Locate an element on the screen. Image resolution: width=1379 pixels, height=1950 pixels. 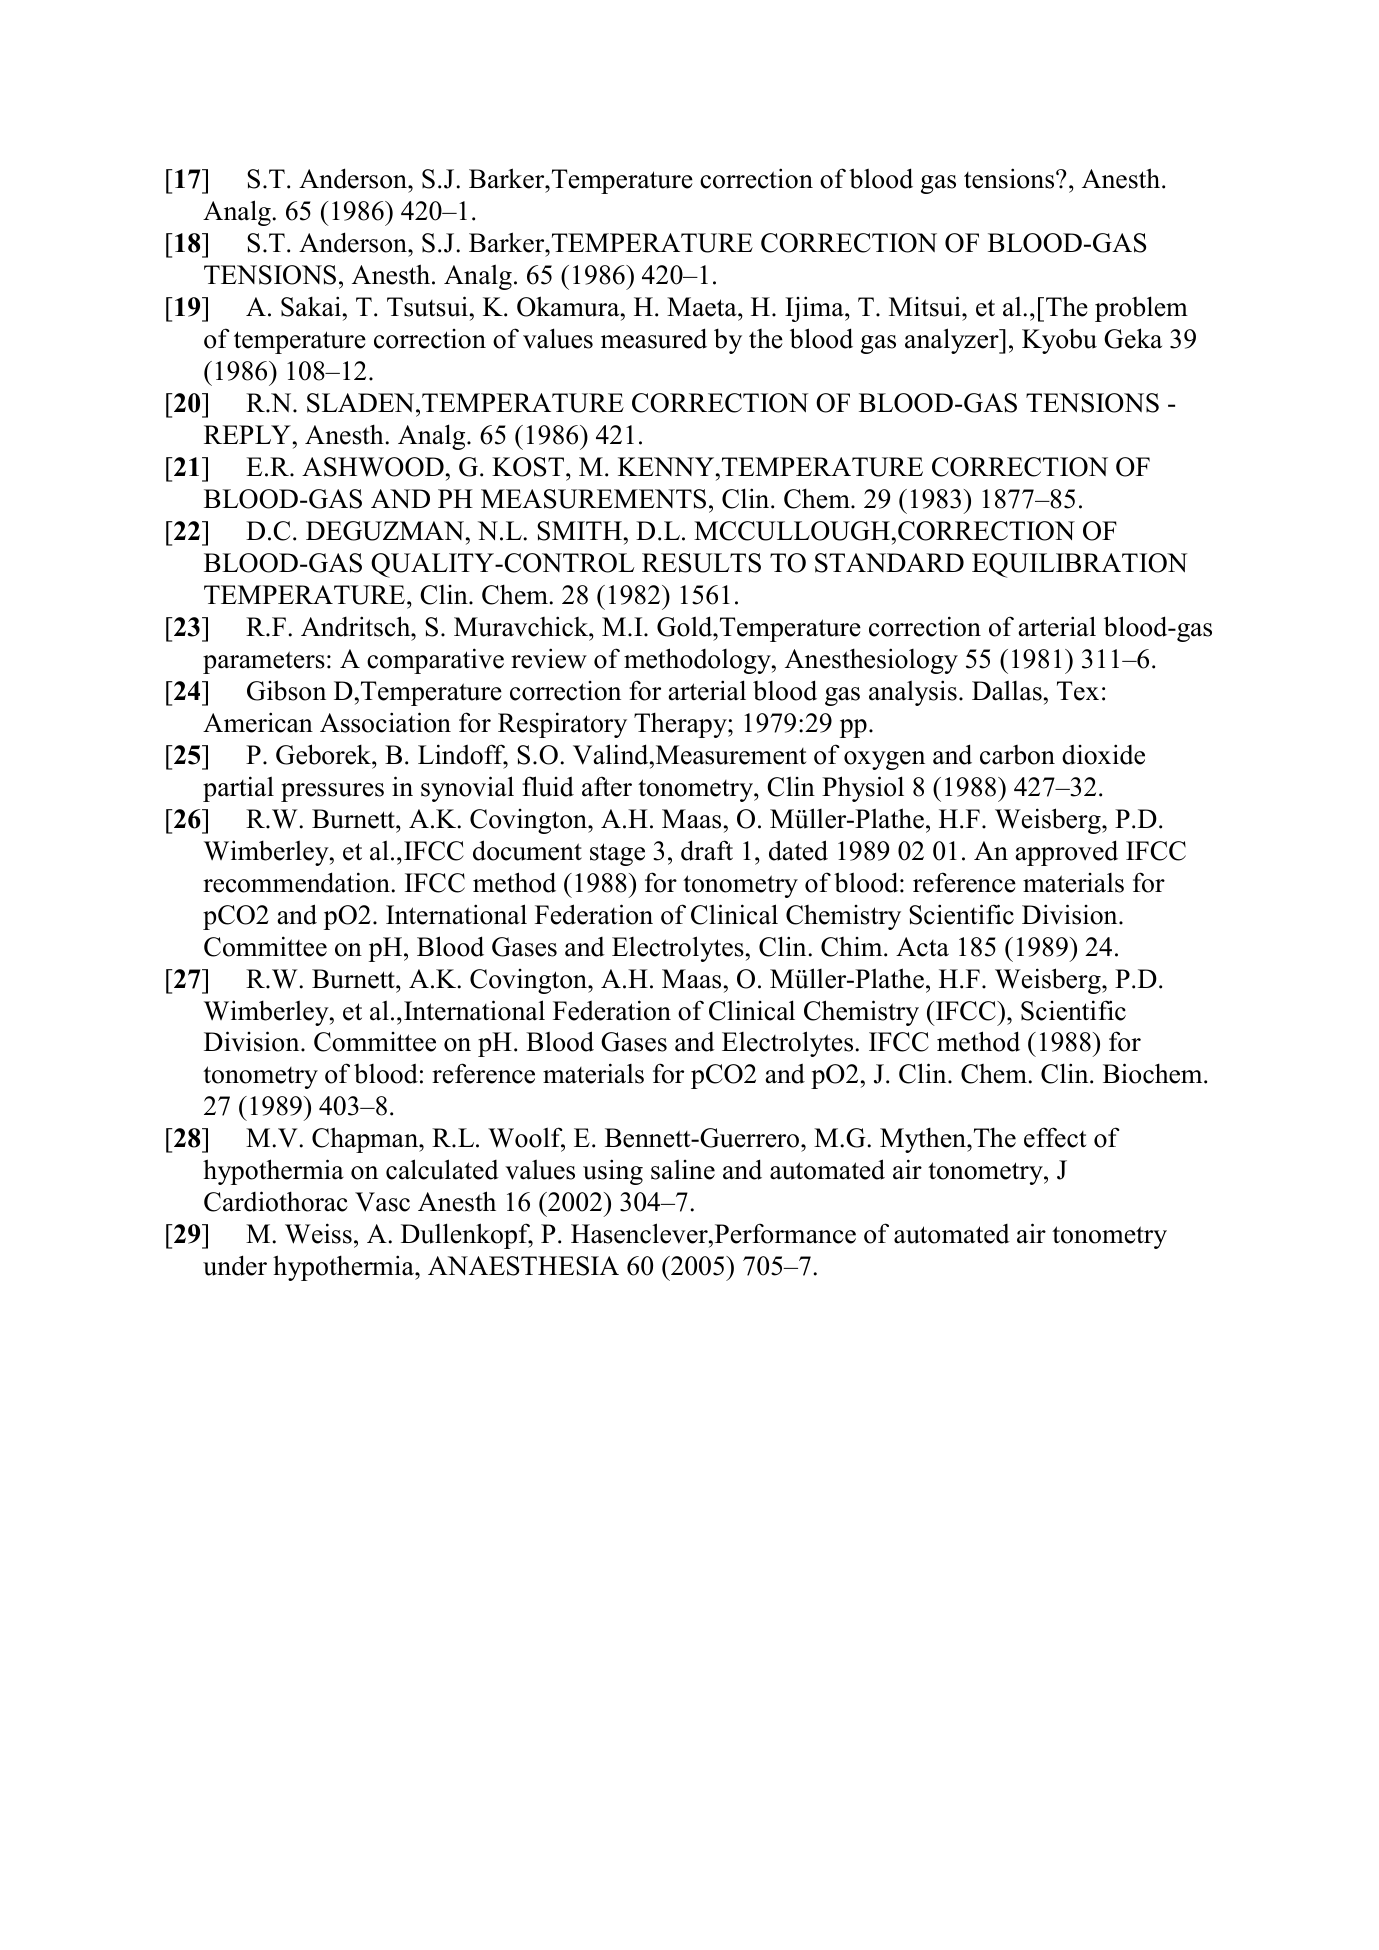
Tsutsui is located at coordinates (427, 306).
